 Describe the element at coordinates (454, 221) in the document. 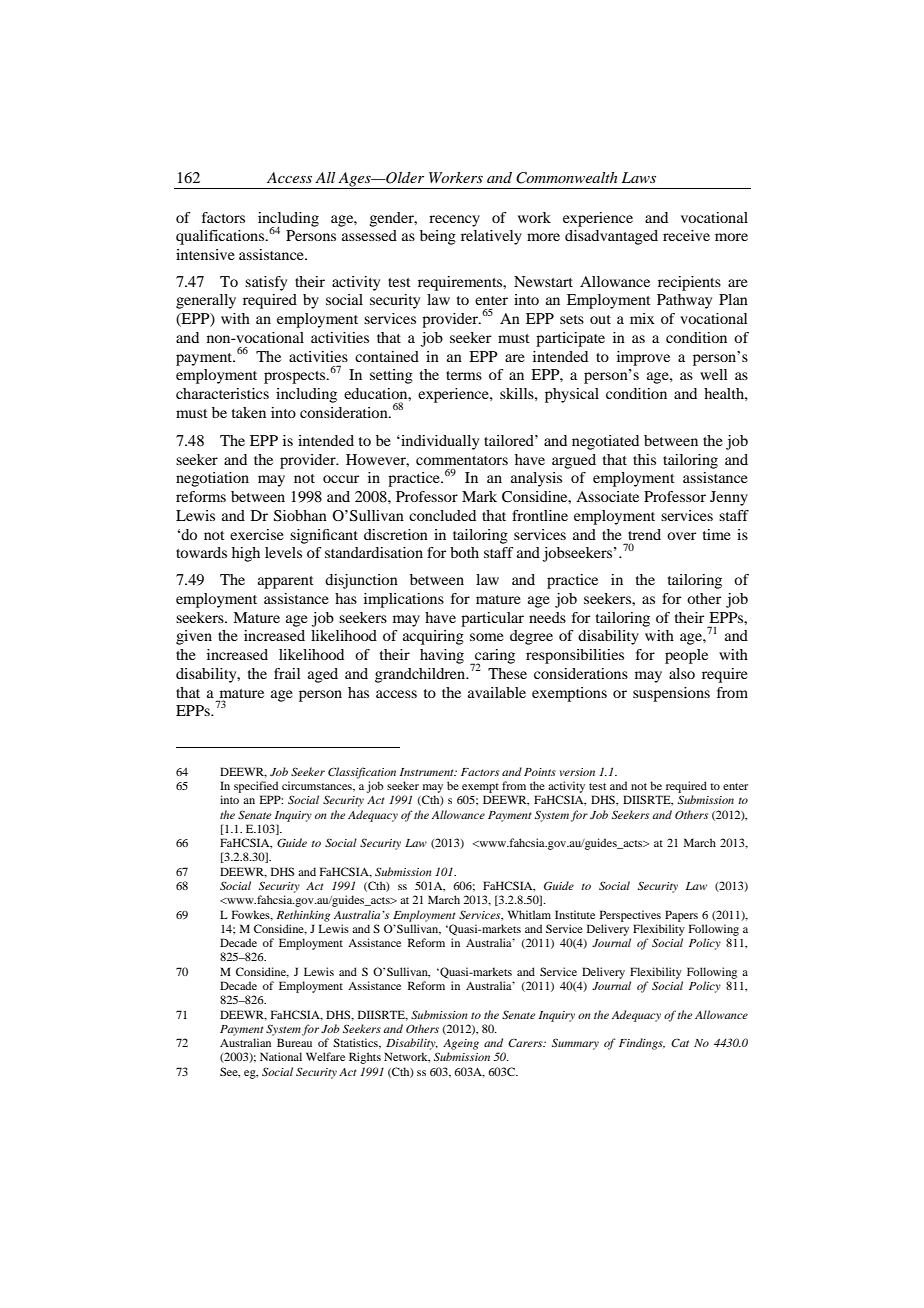

I see `recency` at that location.
